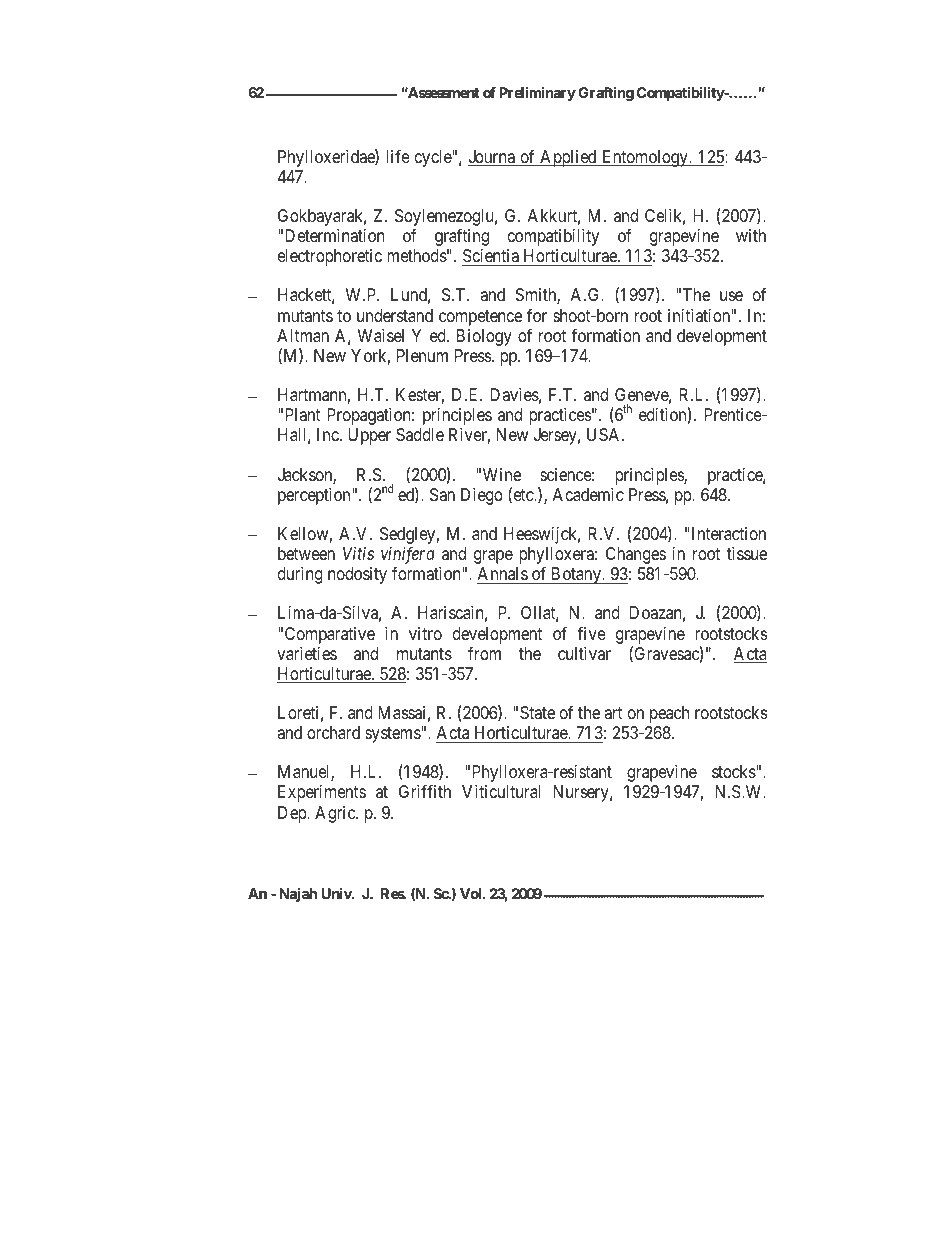 The width and height of the image is (952, 1233). What do you see at coordinates (398, 156) in the image?
I see `life` at bounding box center [398, 156].
